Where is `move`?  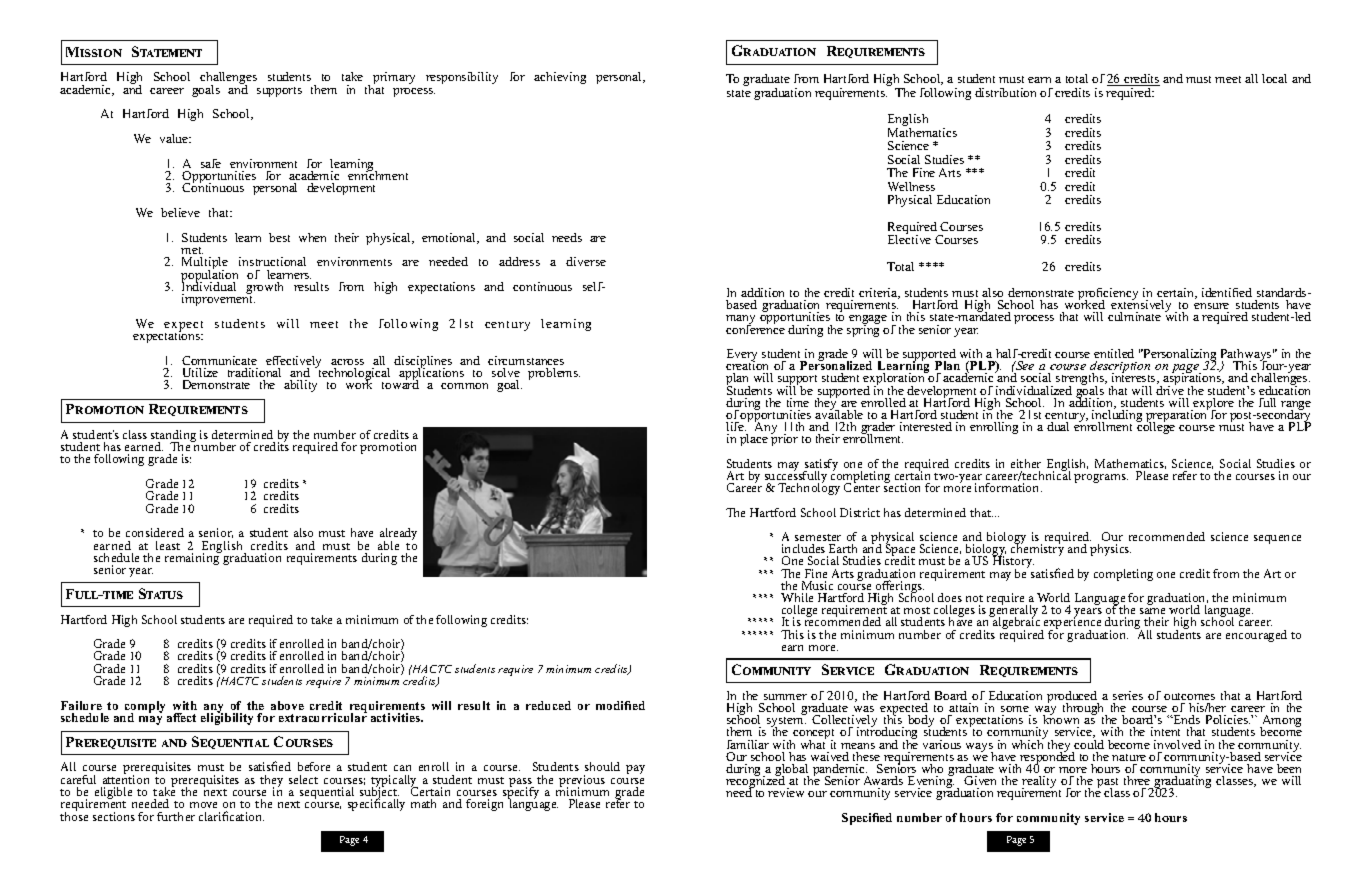 move is located at coordinates (203, 805).
